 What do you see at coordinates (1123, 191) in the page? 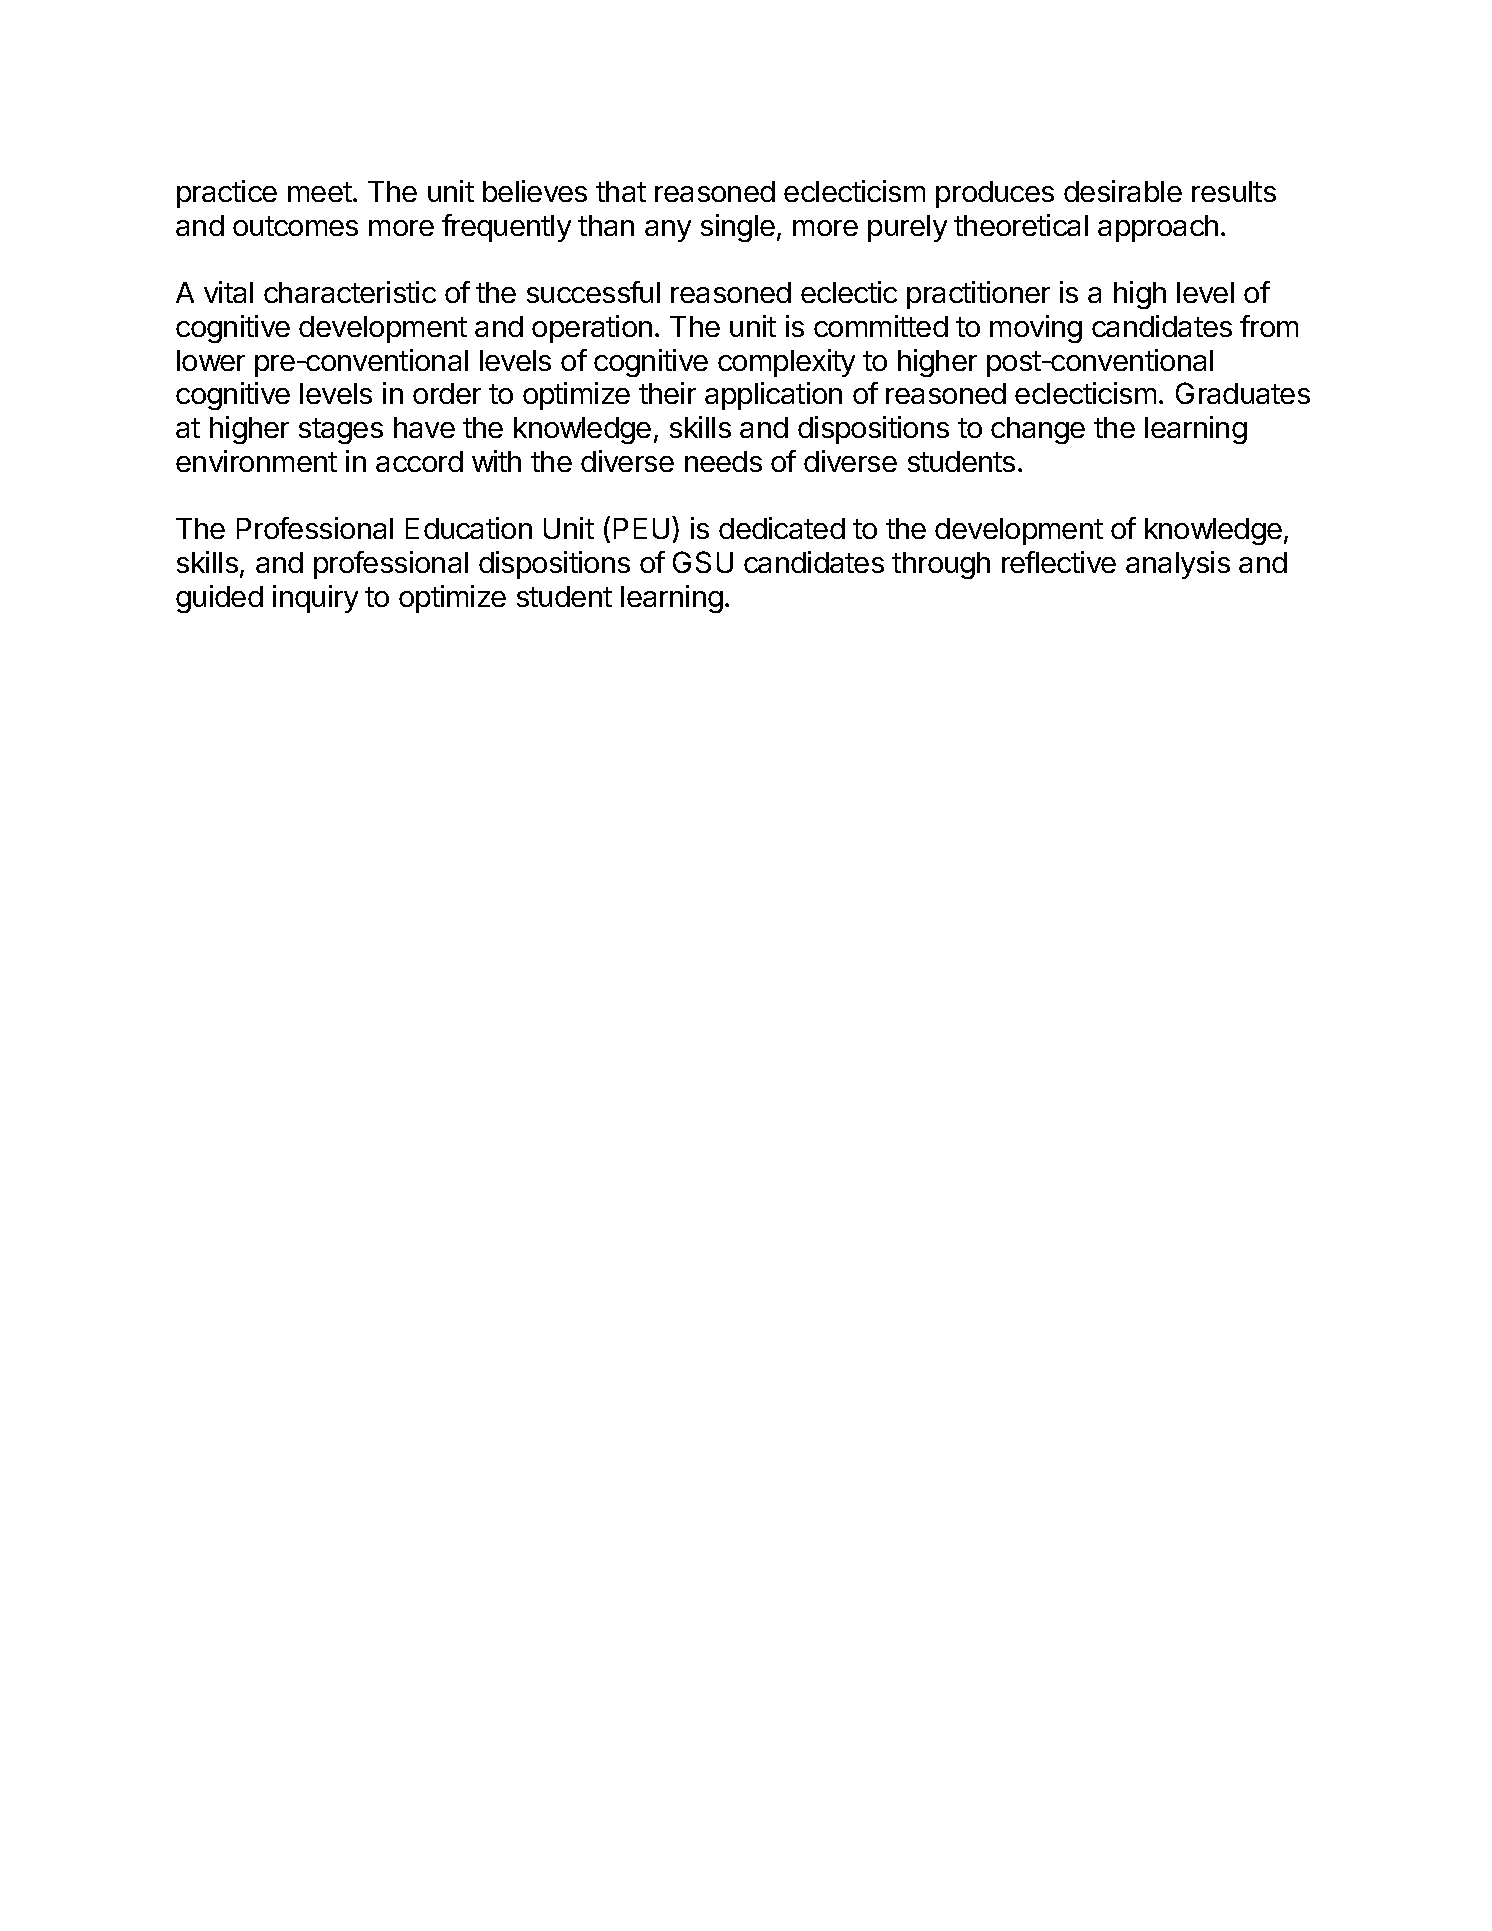
I see `desirable` at bounding box center [1123, 191].
